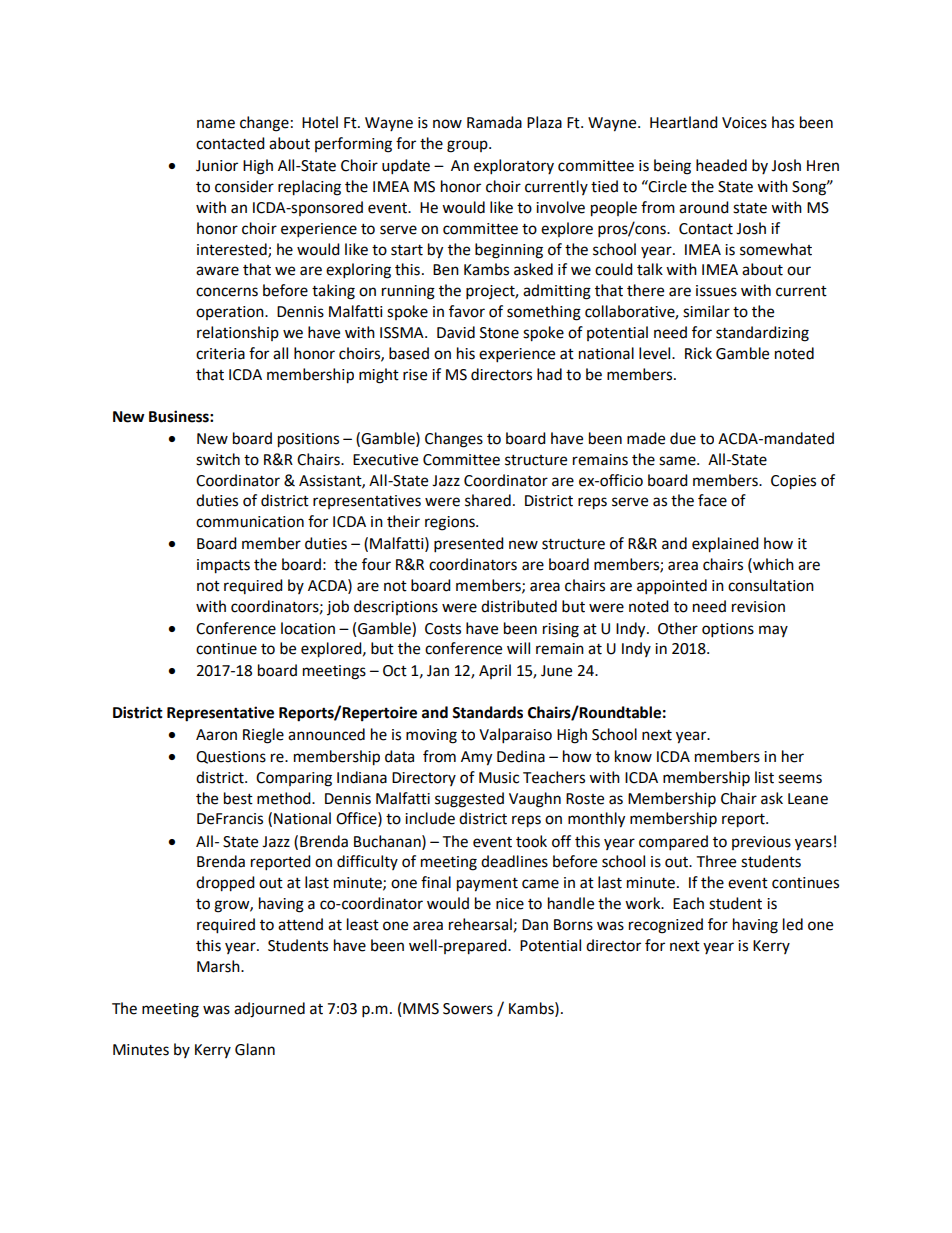 The width and height of the screenshot is (952, 1233). Describe the element at coordinates (549, 374) in the screenshot. I see `had` at that location.
